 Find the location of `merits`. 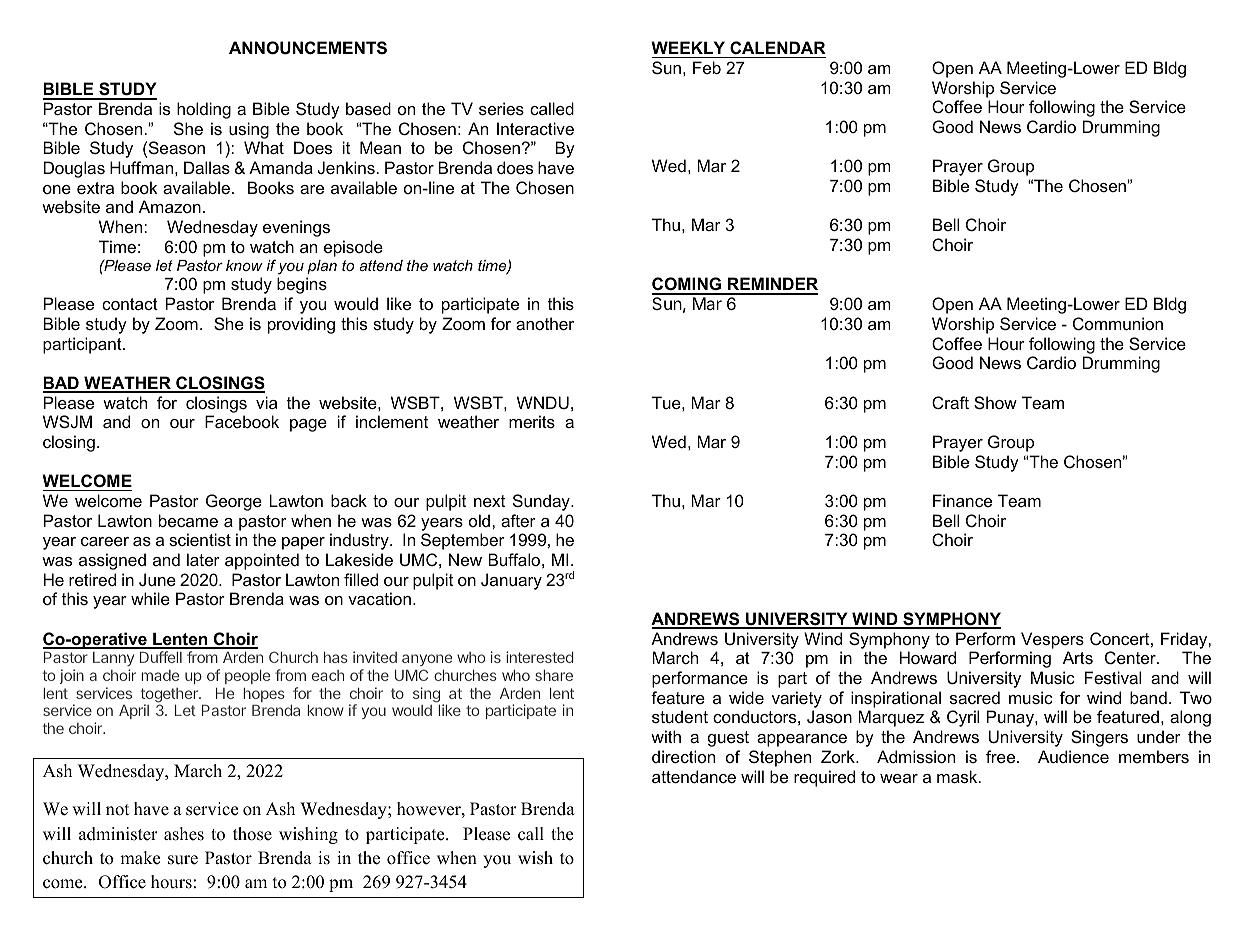

merits is located at coordinates (532, 421).
